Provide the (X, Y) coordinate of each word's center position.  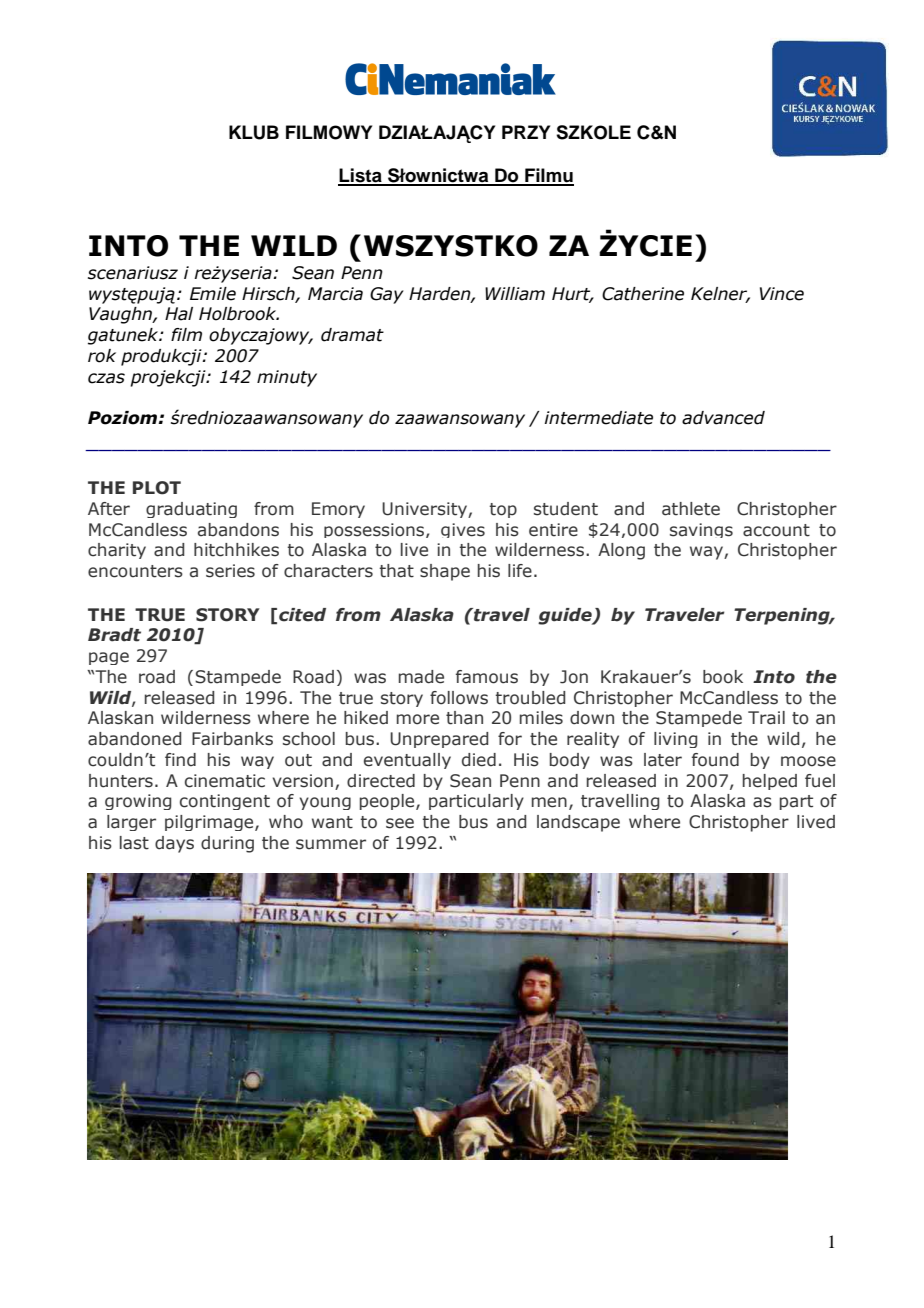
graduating (191, 510)
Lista (361, 176)
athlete (691, 509)
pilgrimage (210, 823)
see (400, 823)
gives (463, 530)
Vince (782, 294)
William (515, 294)
